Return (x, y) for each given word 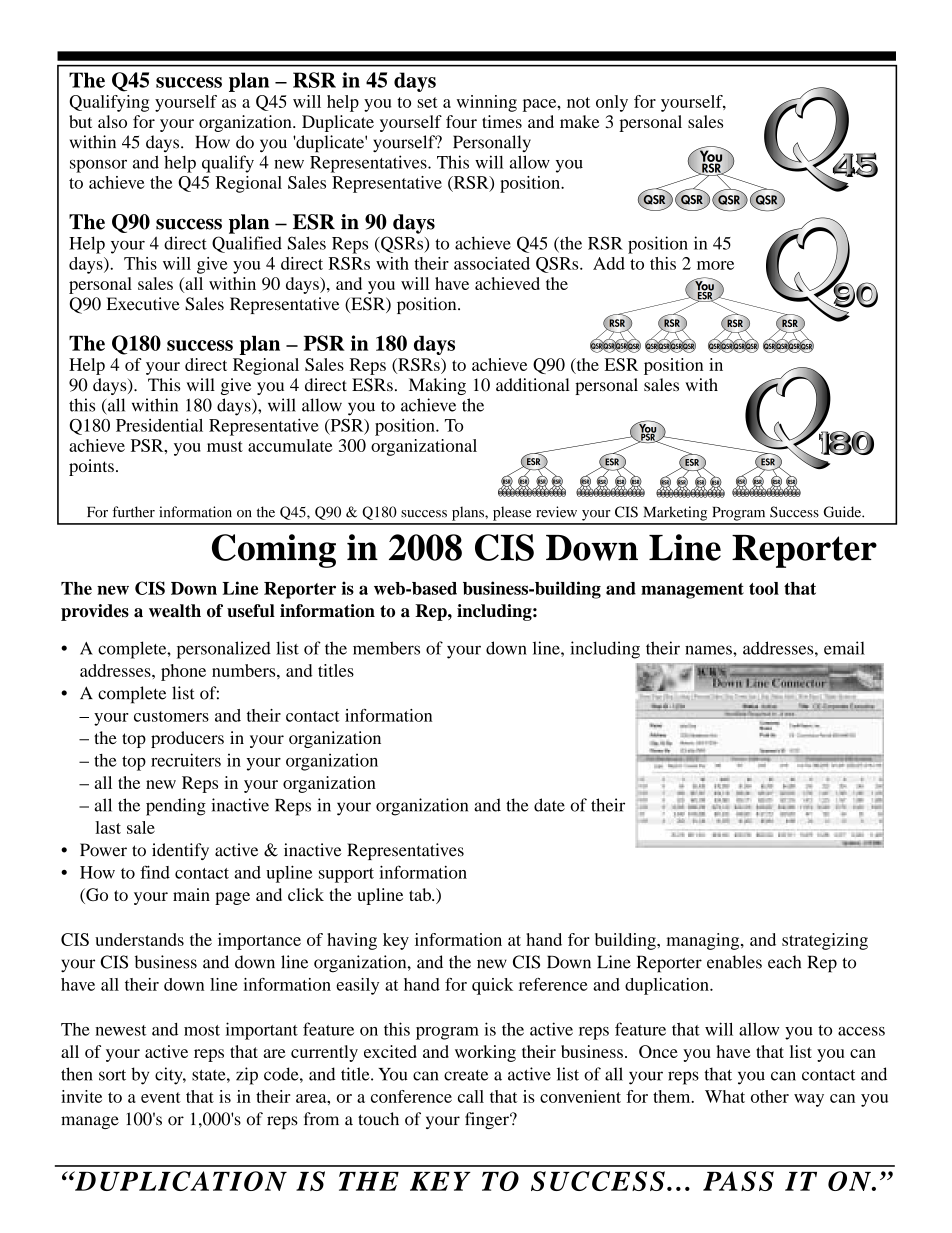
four (461, 121)
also (112, 121)
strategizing (825, 941)
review (556, 512)
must (225, 446)
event (161, 1097)
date (549, 805)
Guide (843, 512)
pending (176, 807)
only (612, 103)
